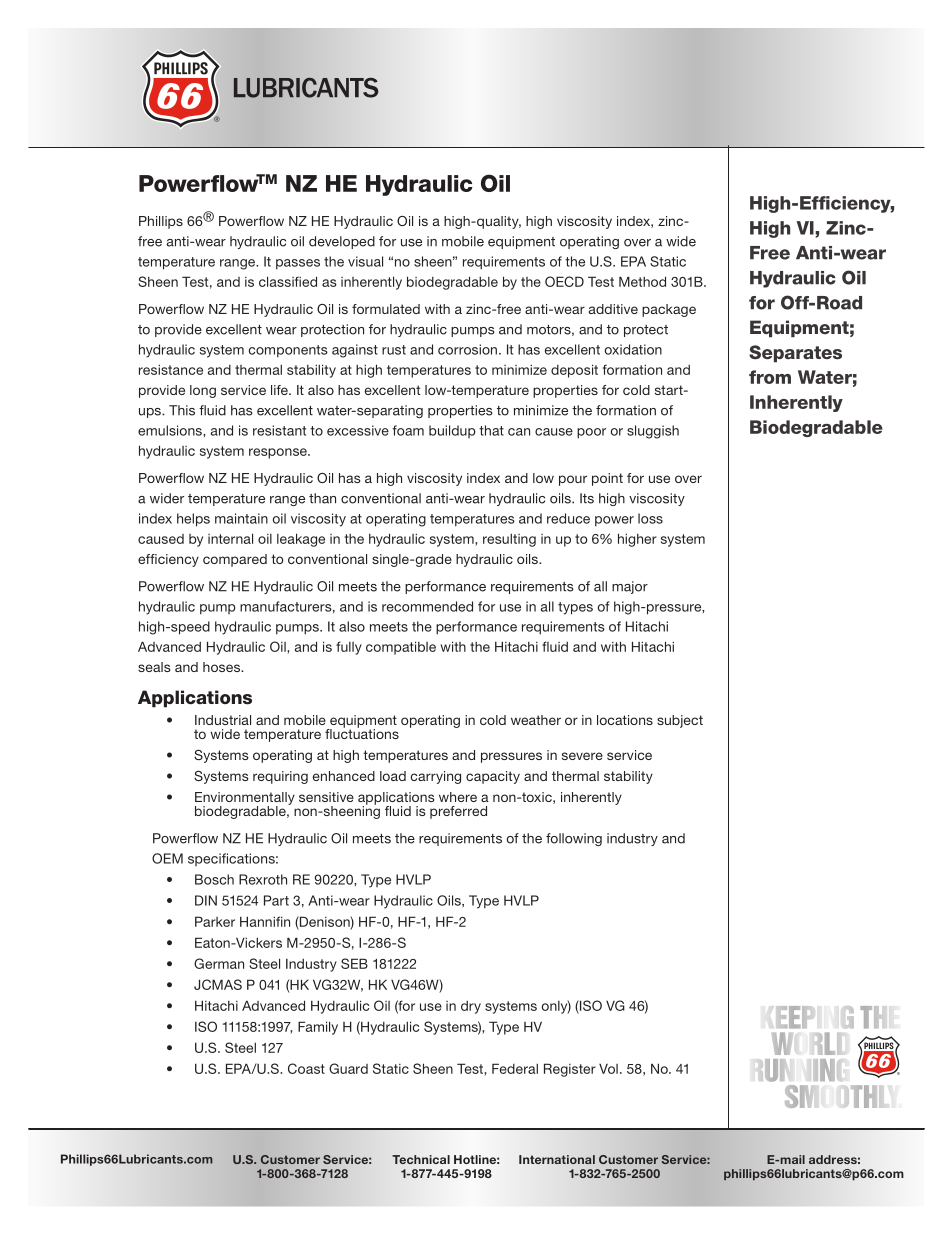  What do you see at coordinates (564, 281) in the image?
I see `OECD` at bounding box center [564, 281].
